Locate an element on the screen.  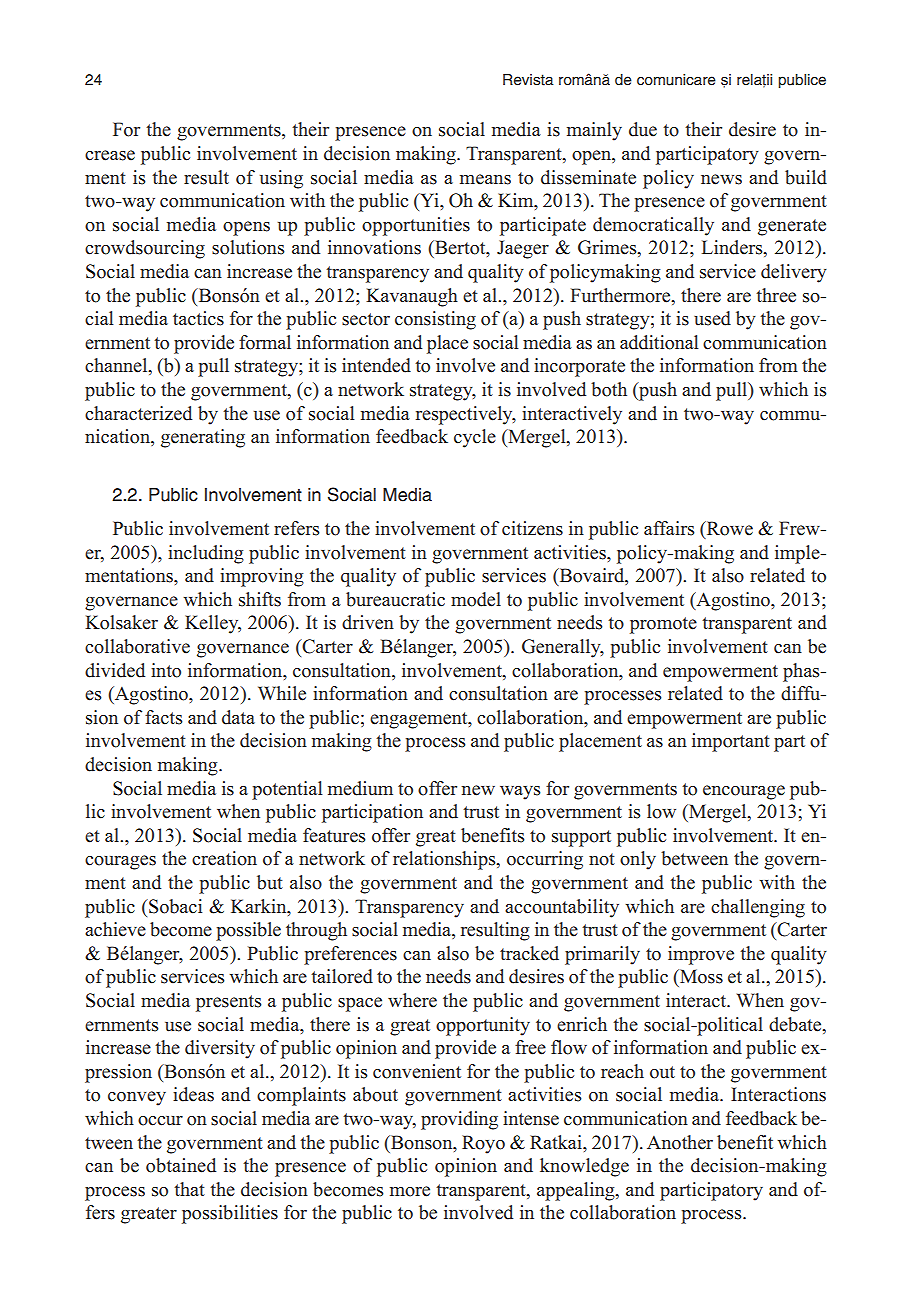
encourage is located at coordinates (744, 792).
